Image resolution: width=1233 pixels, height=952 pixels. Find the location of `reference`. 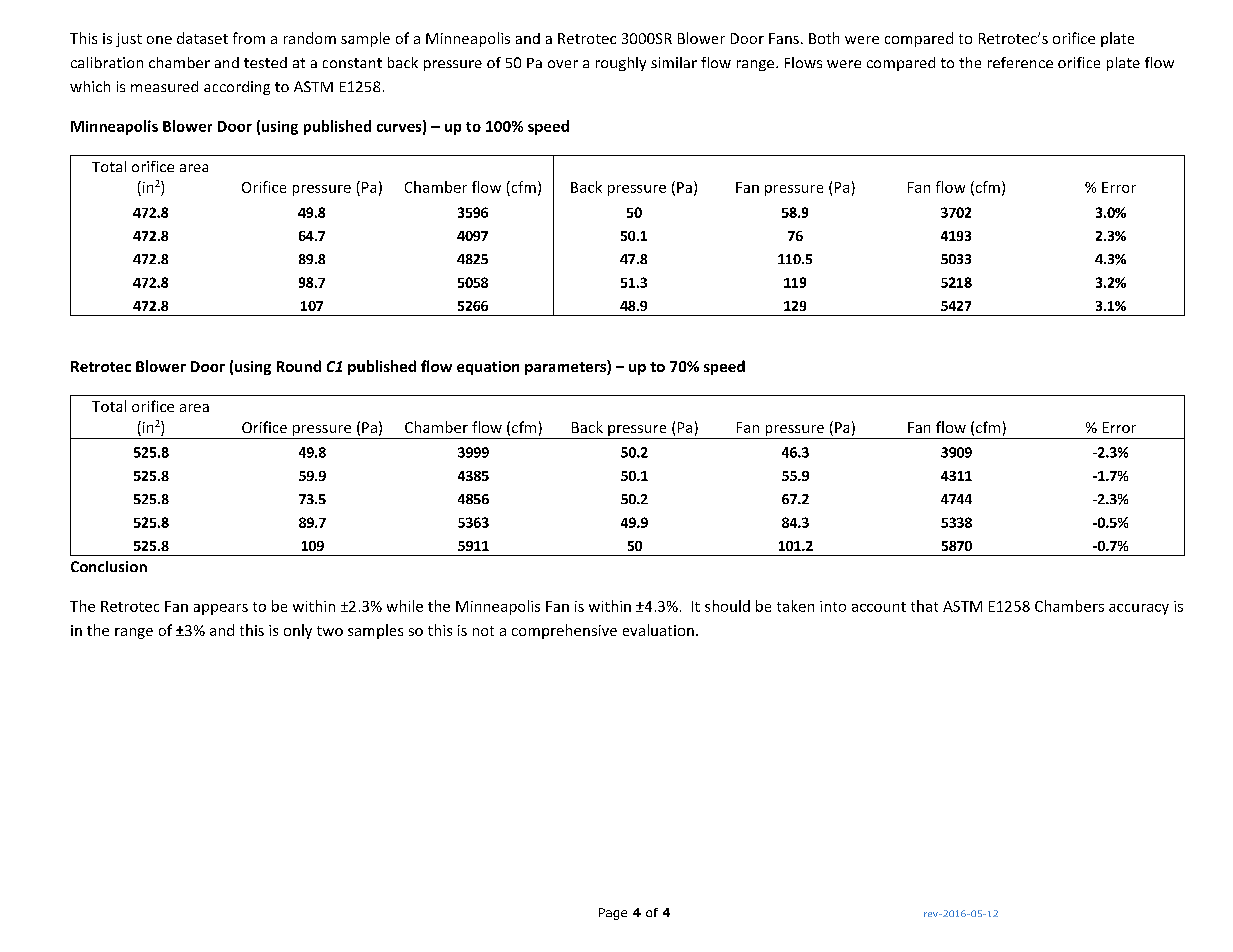

reference is located at coordinates (1020, 62).
